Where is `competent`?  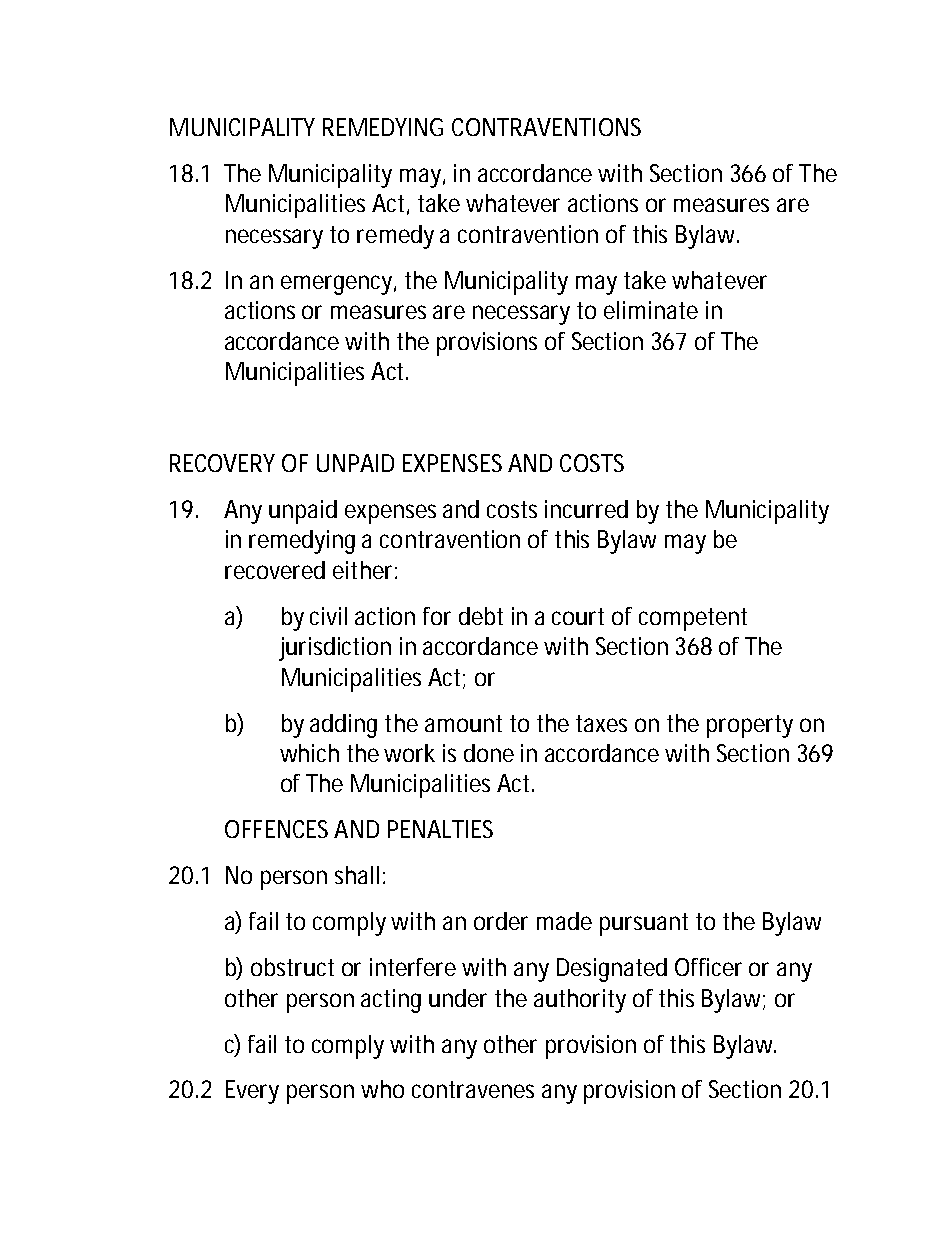 competent is located at coordinates (693, 619).
